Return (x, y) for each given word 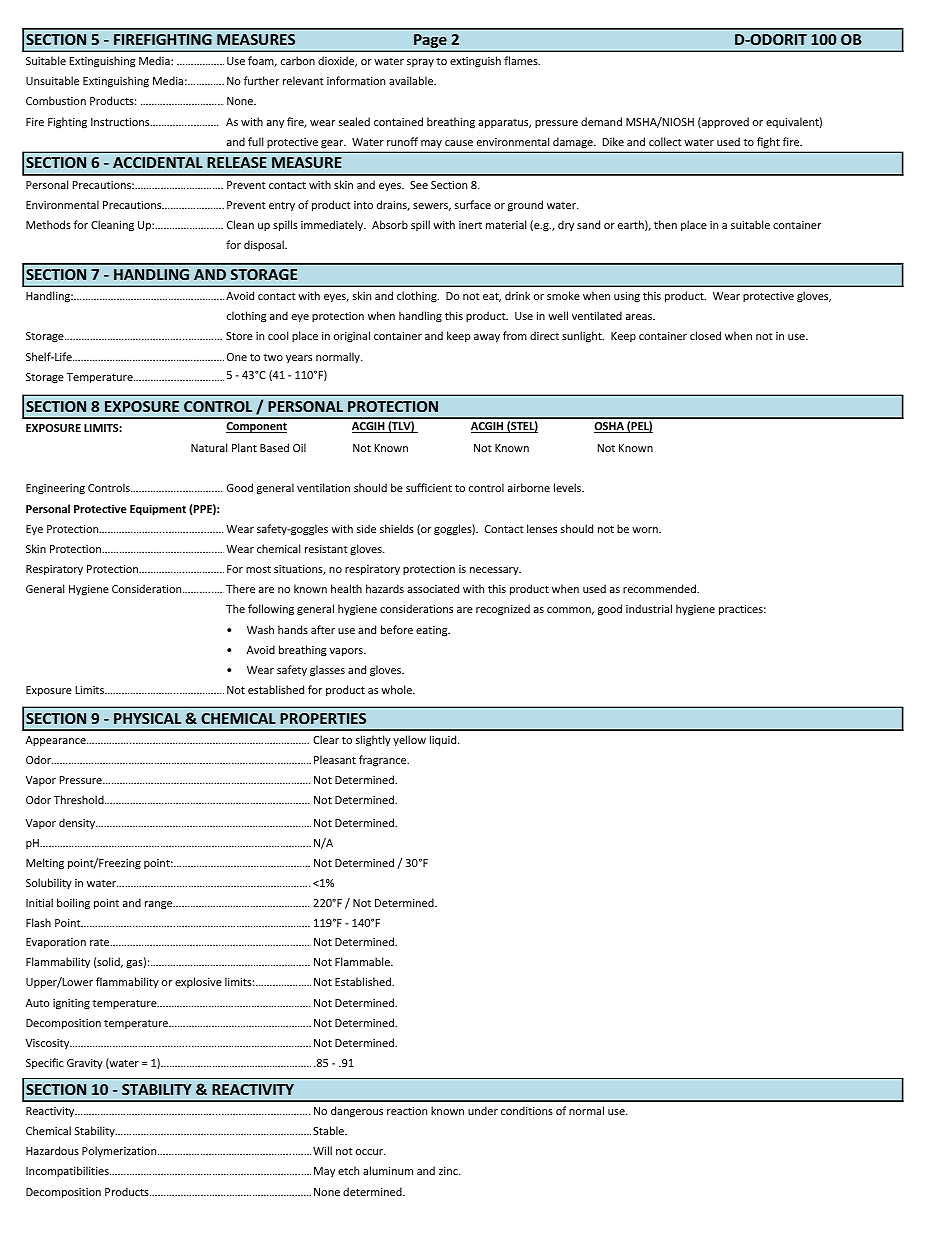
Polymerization (120, 1151)
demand (601, 121)
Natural (209, 447)
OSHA (610, 427)
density (78, 823)
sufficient (429, 487)
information (356, 80)
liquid (444, 740)
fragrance (384, 761)
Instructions (121, 122)
